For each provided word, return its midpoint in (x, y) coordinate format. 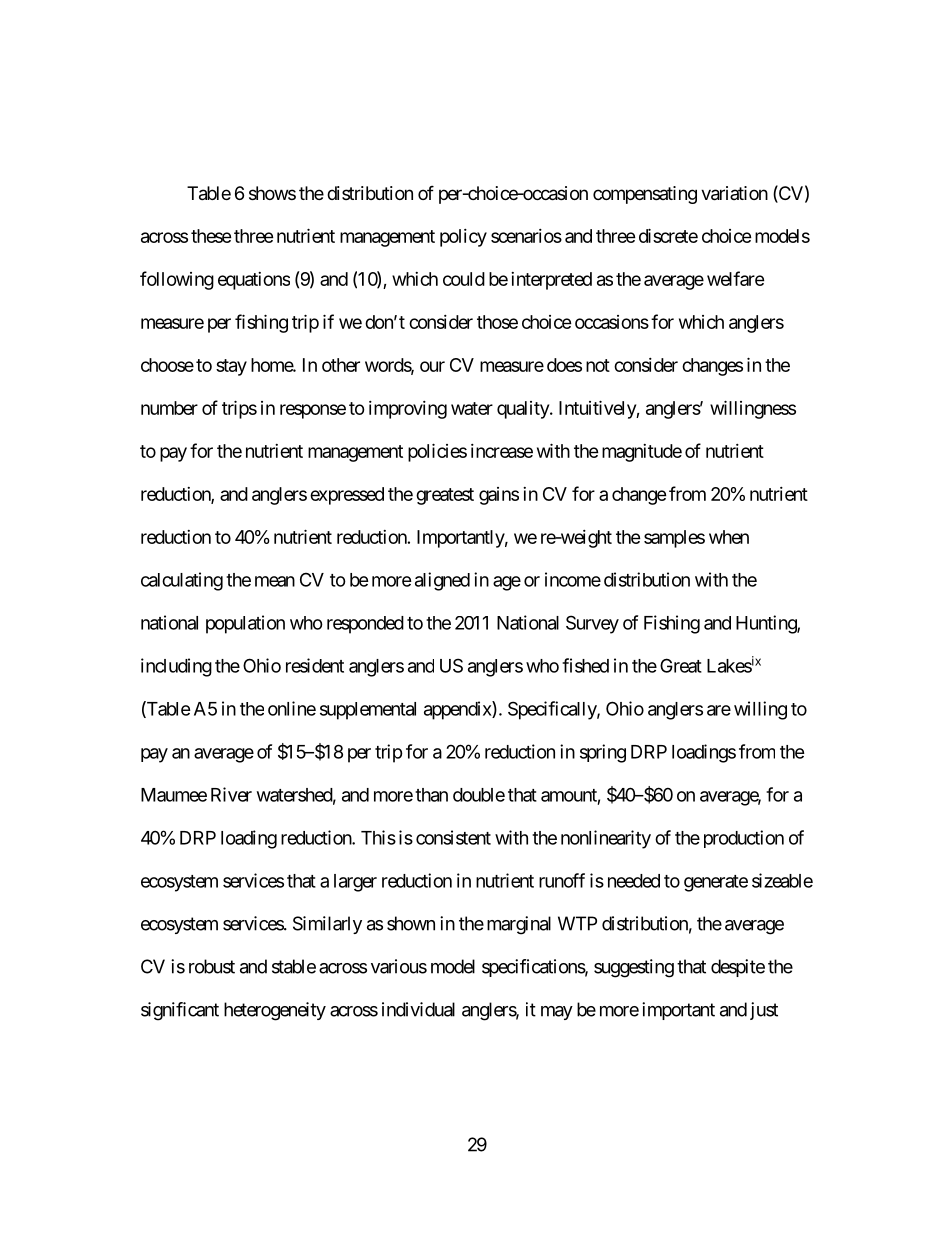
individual (418, 1009)
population (245, 624)
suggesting (634, 968)
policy (463, 238)
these (211, 236)
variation (734, 193)
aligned (442, 581)
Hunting (767, 624)
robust (212, 966)
